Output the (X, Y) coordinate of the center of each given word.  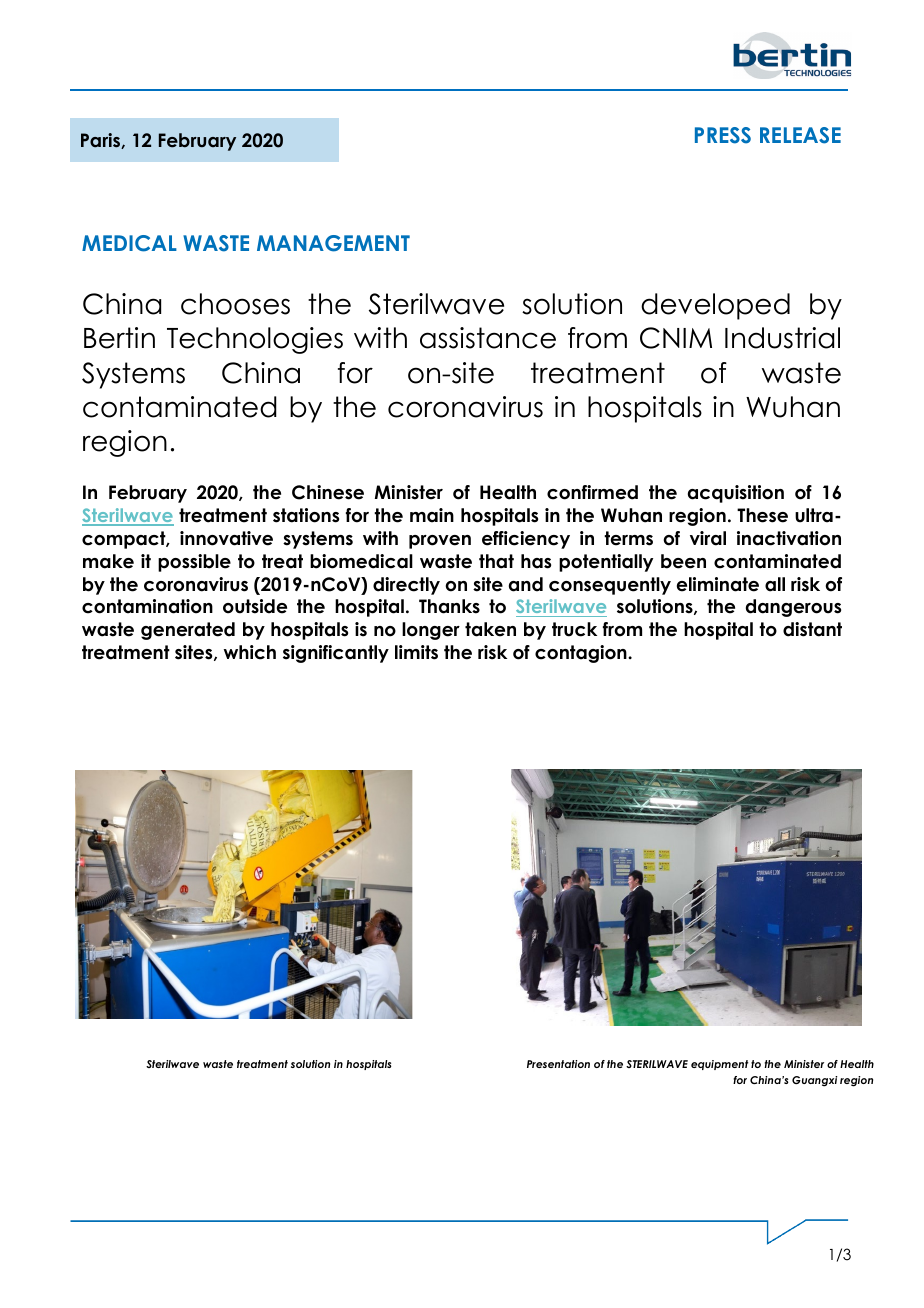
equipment (720, 1065)
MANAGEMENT (333, 243)
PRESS (723, 135)
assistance (488, 338)
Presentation (558, 1064)
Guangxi (814, 1081)
